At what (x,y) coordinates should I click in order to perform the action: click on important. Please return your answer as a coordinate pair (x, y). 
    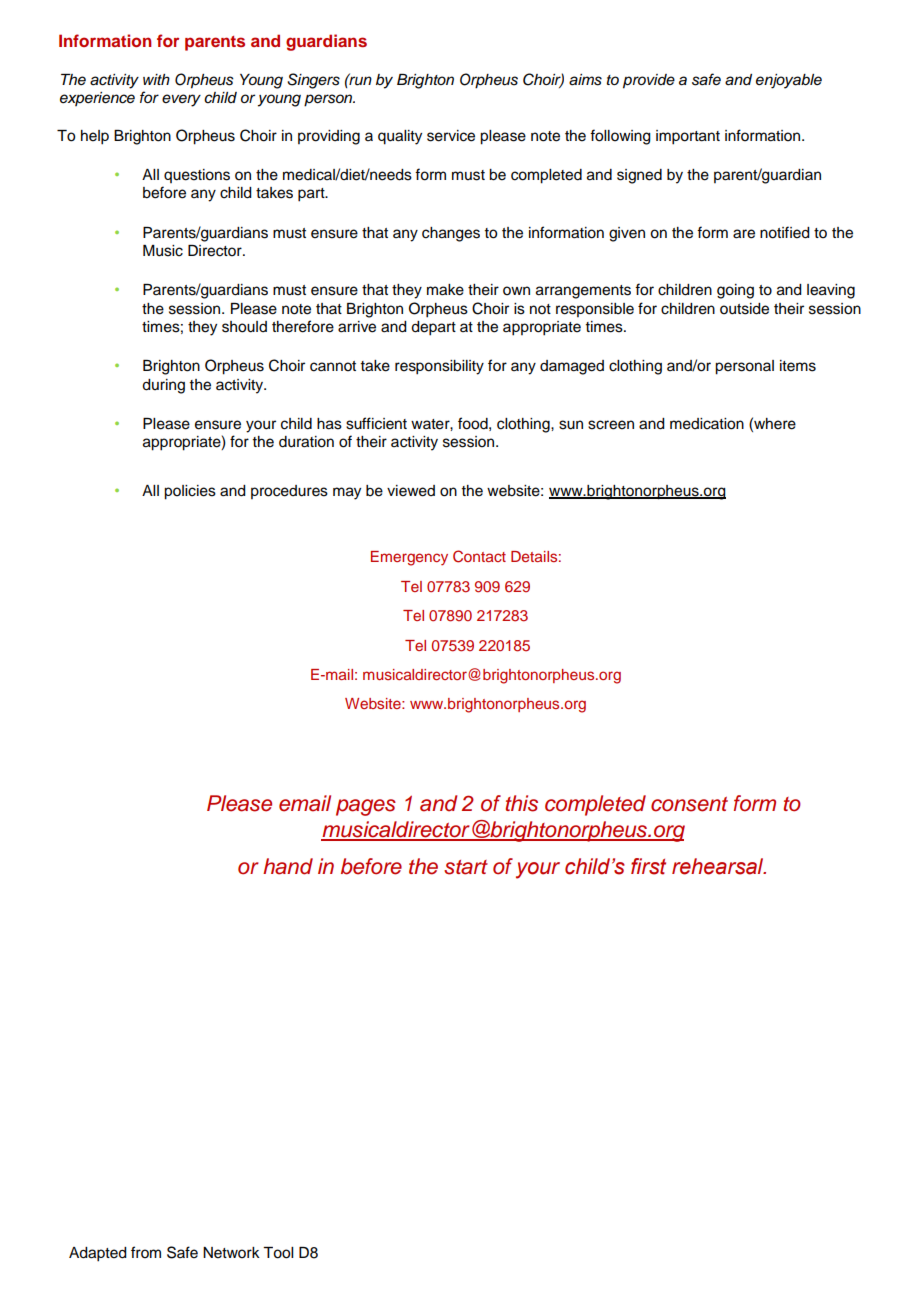
    Looking at the image, I should click on (688, 137).
